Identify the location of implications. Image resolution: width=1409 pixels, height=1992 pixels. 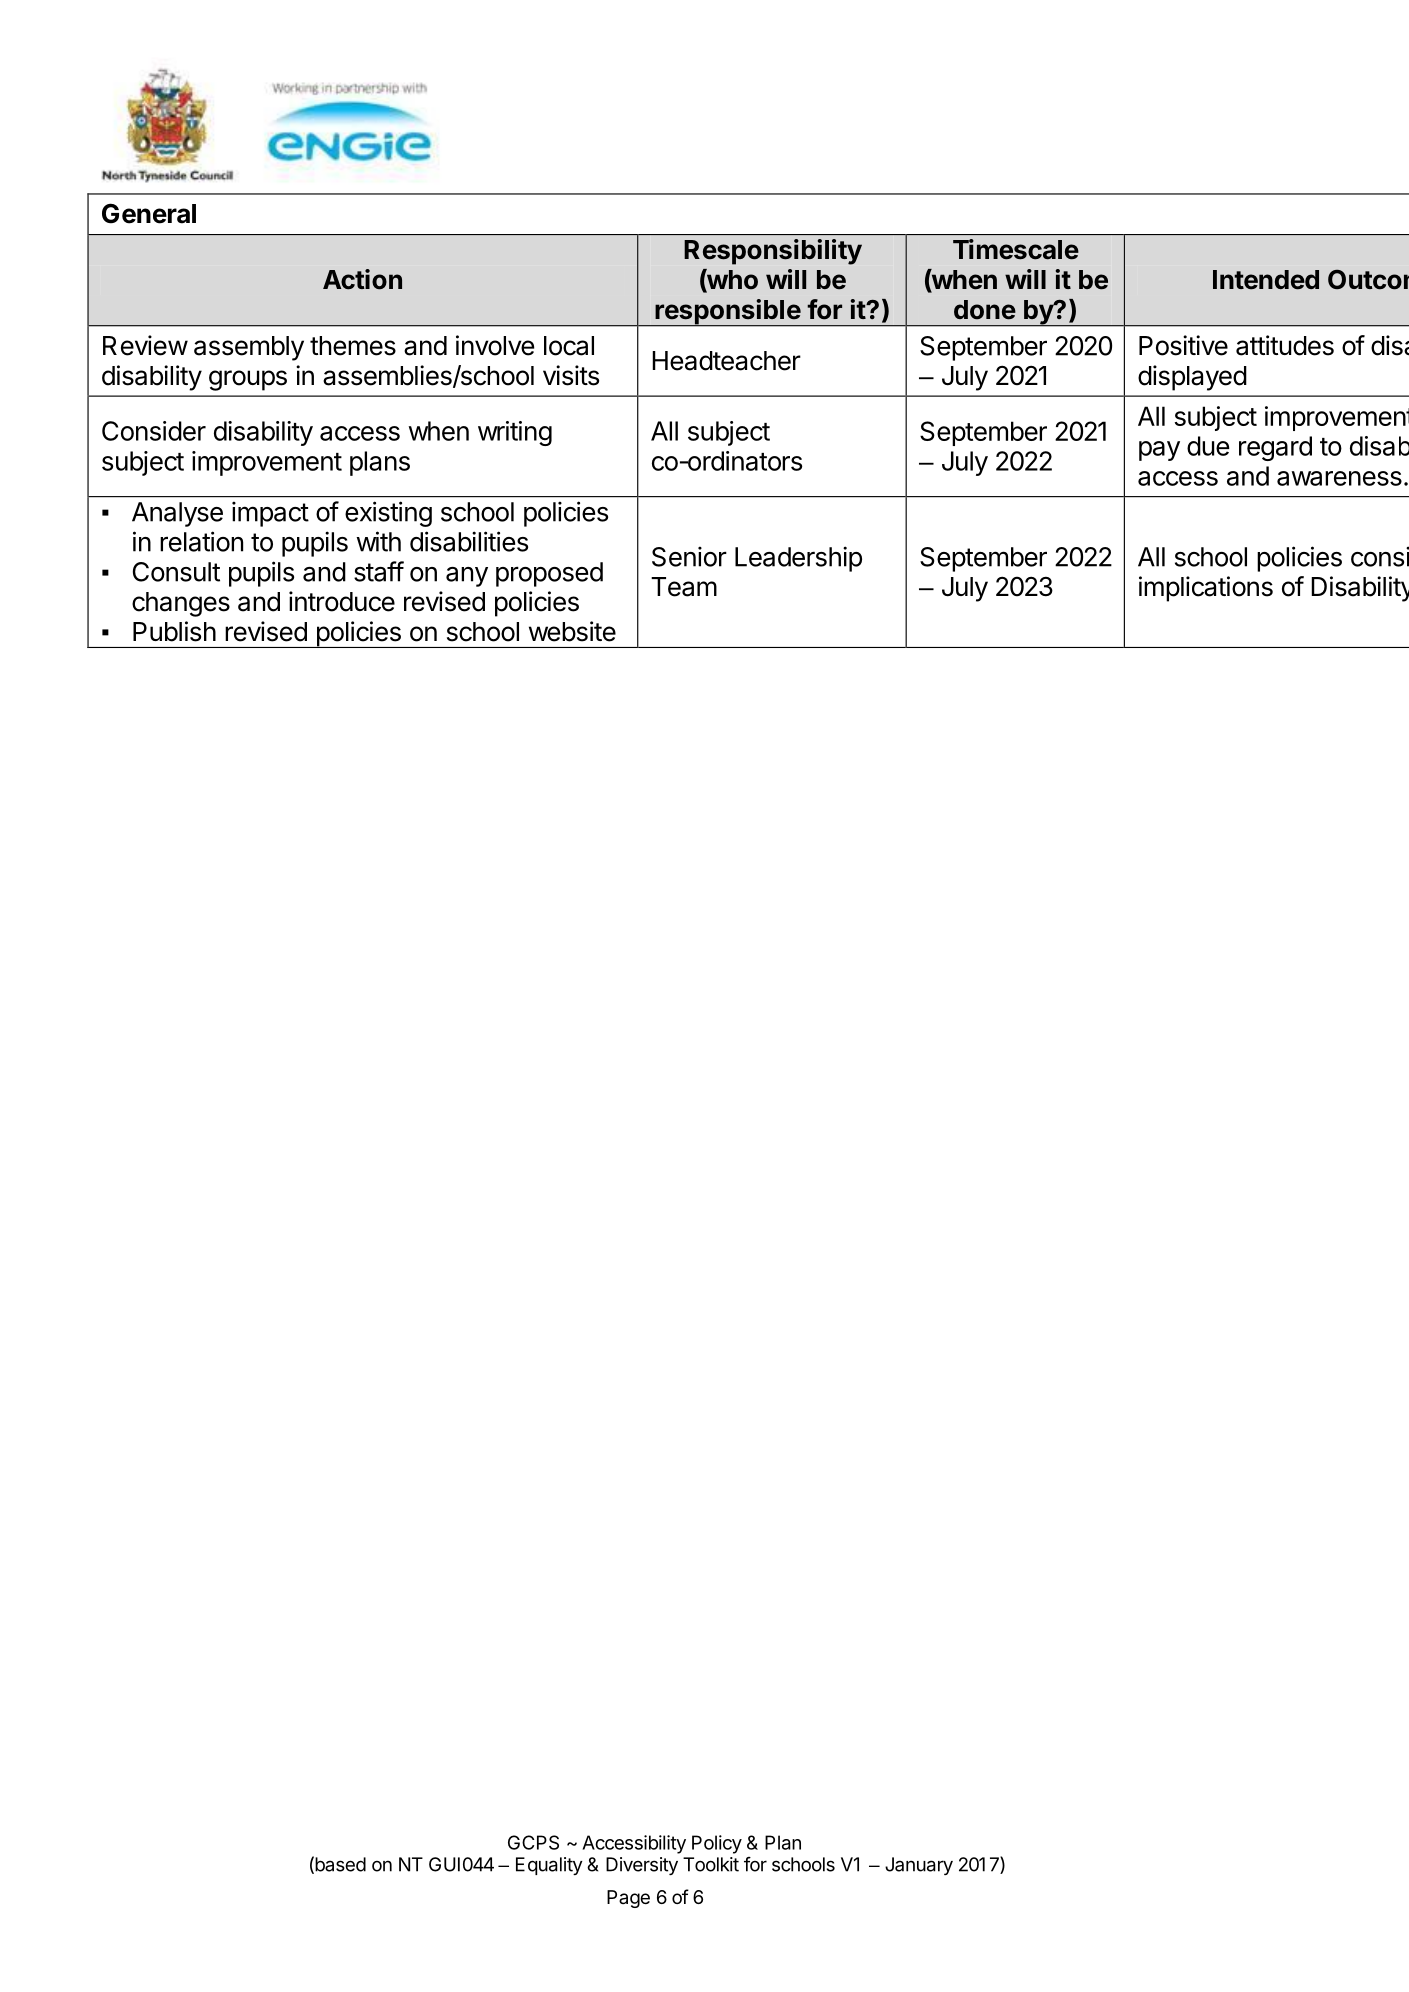
(1206, 589).
